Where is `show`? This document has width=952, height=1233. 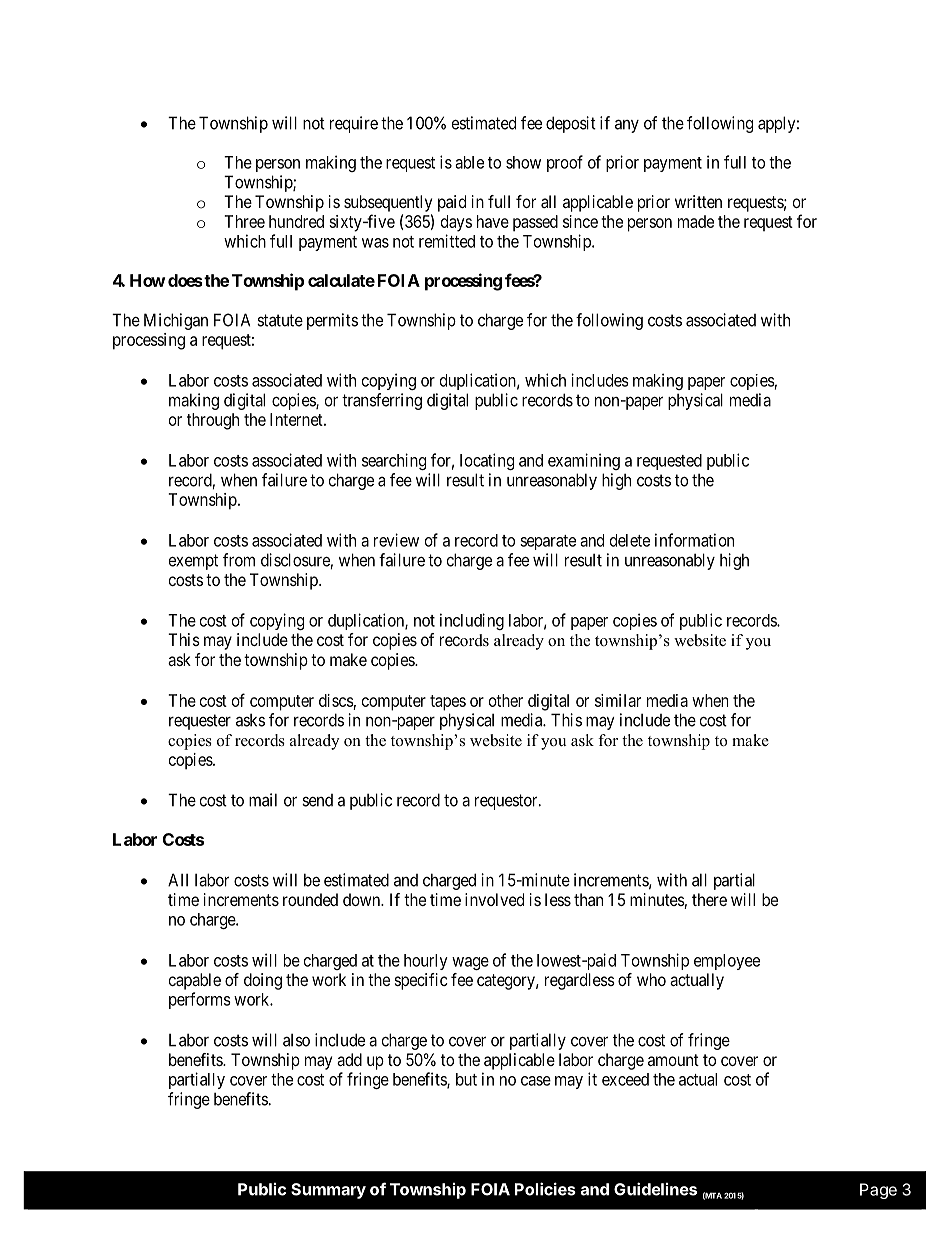 show is located at coordinates (523, 162).
